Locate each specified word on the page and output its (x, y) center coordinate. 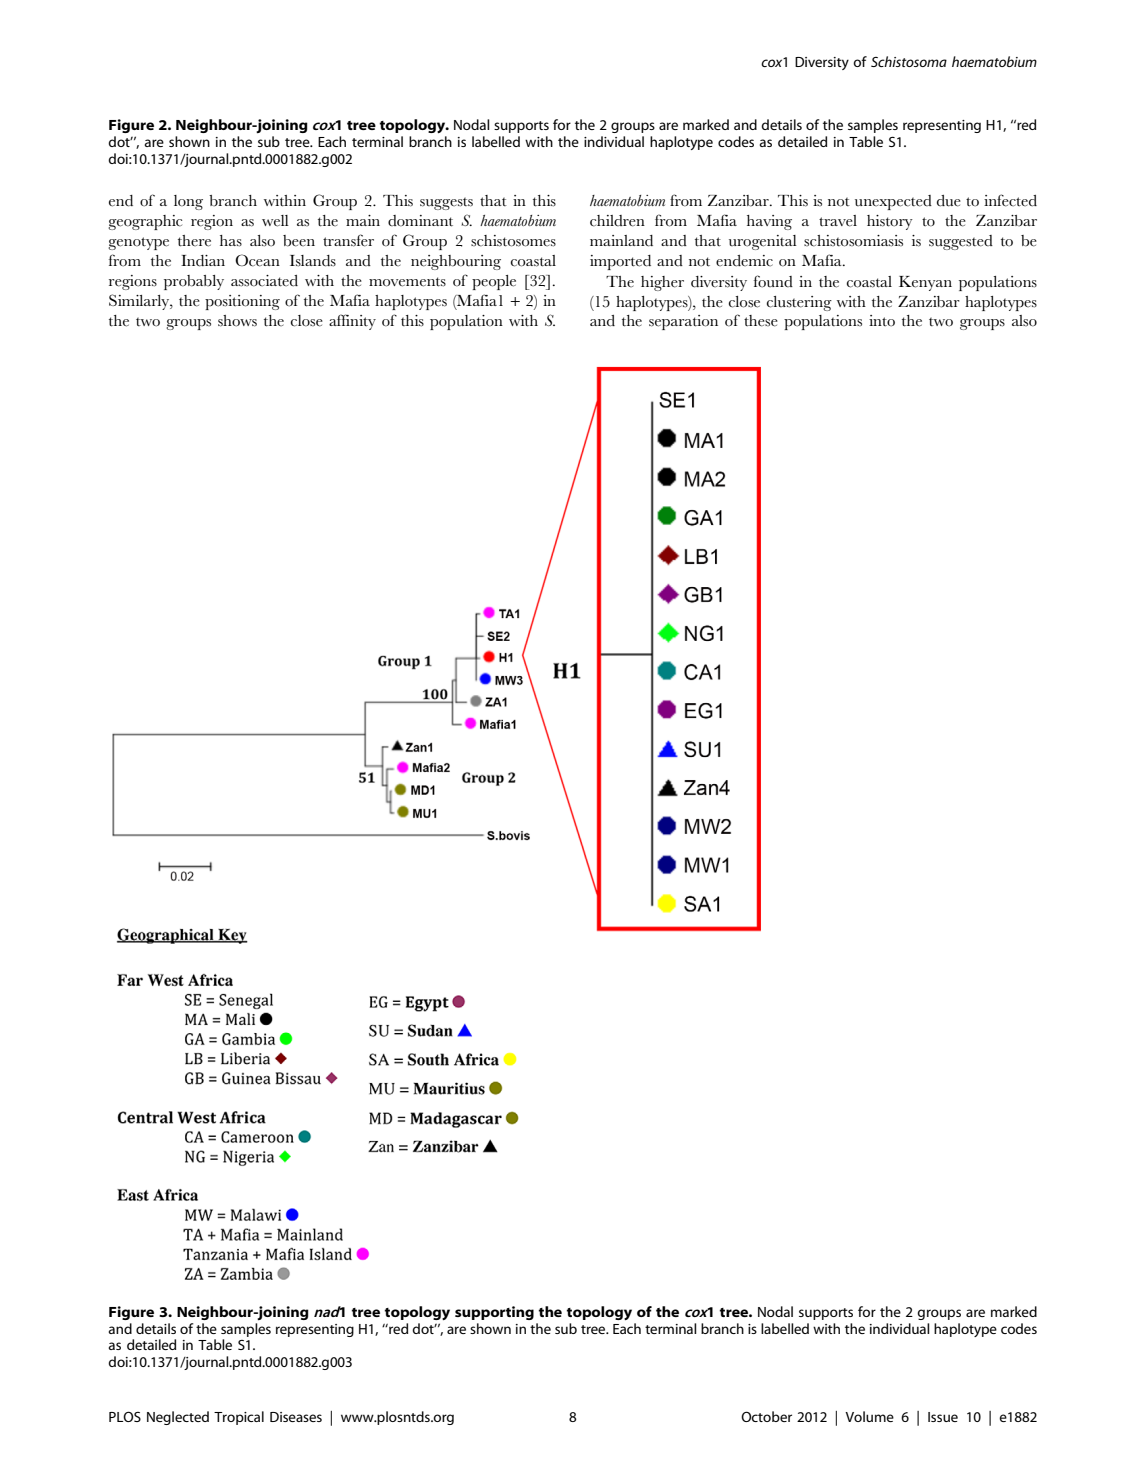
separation (683, 322)
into (882, 321)
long (188, 202)
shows (237, 321)
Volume (869, 1416)
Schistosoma (909, 61)
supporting (494, 1313)
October (766, 1416)
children (617, 221)
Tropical (239, 1418)
